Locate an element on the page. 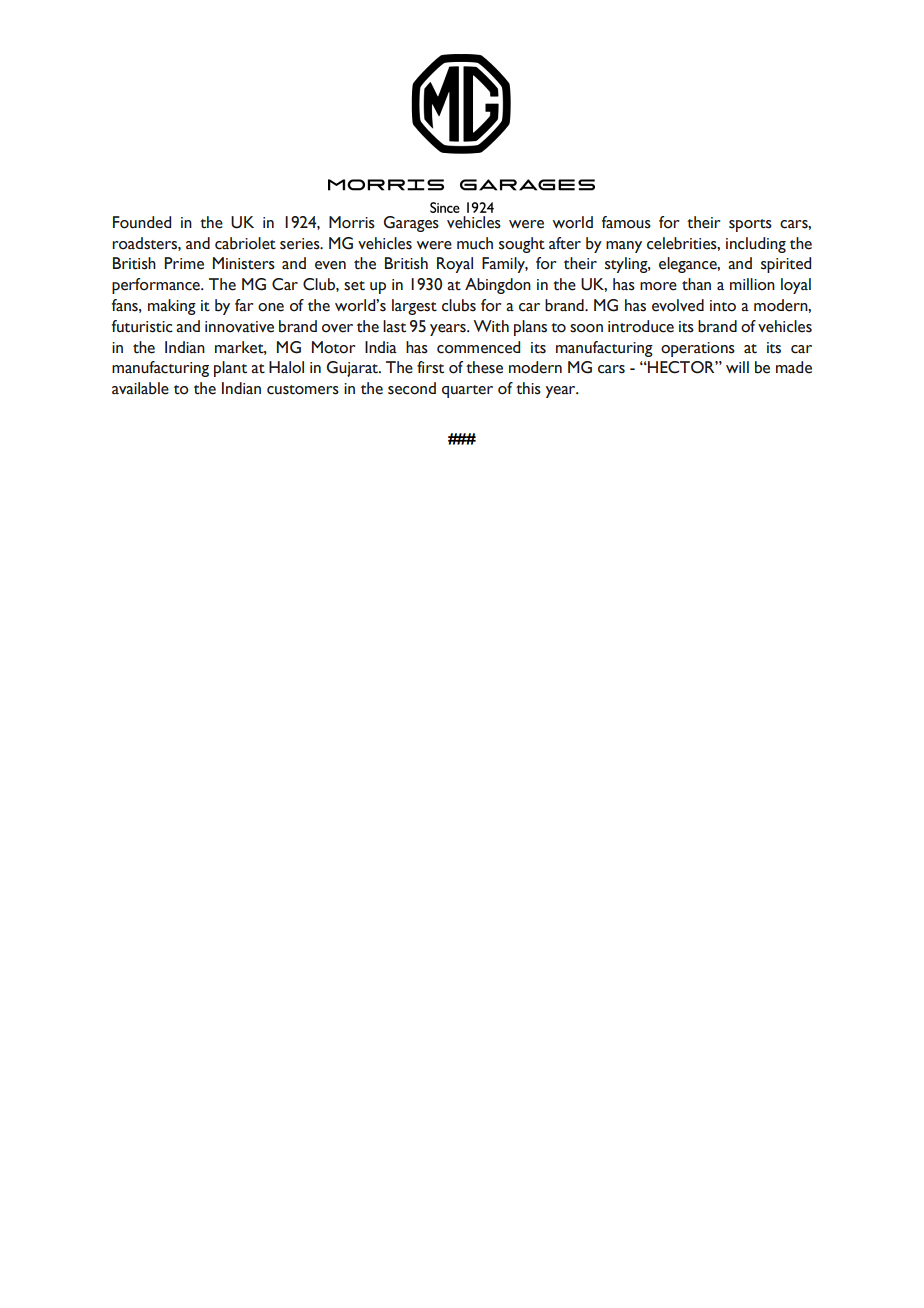  Garages is located at coordinates (411, 224).
